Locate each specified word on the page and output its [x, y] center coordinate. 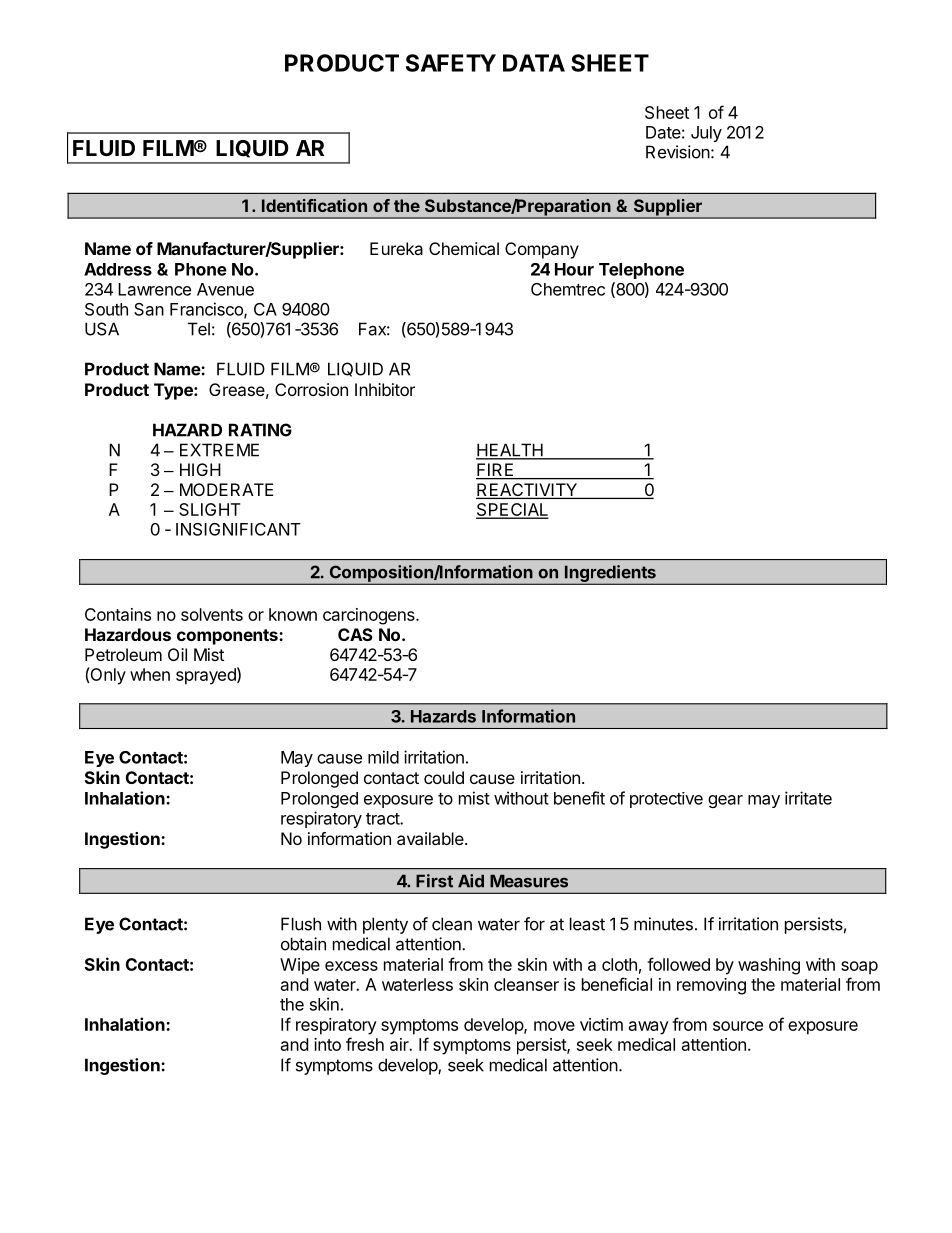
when [150, 674]
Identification [314, 205]
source [738, 1026]
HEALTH [510, 451]
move [554, 1026]
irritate [808, 798]
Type [174, 391]
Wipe [300, 966]
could [444, 777]
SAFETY [451, 63]
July [706, 134]
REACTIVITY [527, 491]
